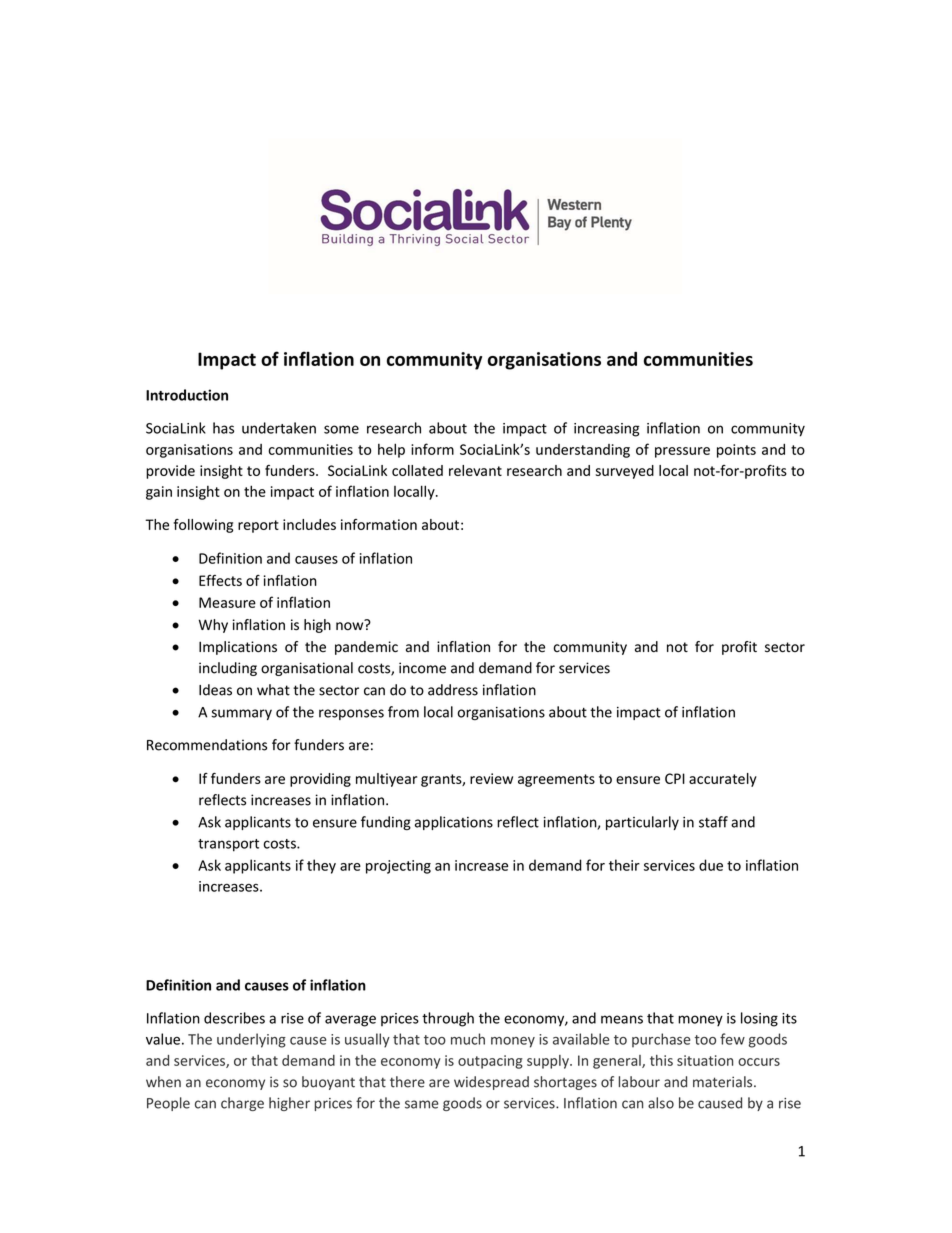  What do you see at coordinates (279, 428) in the screenshot?
I see `undertaken` at bounding box center [279, 428].
